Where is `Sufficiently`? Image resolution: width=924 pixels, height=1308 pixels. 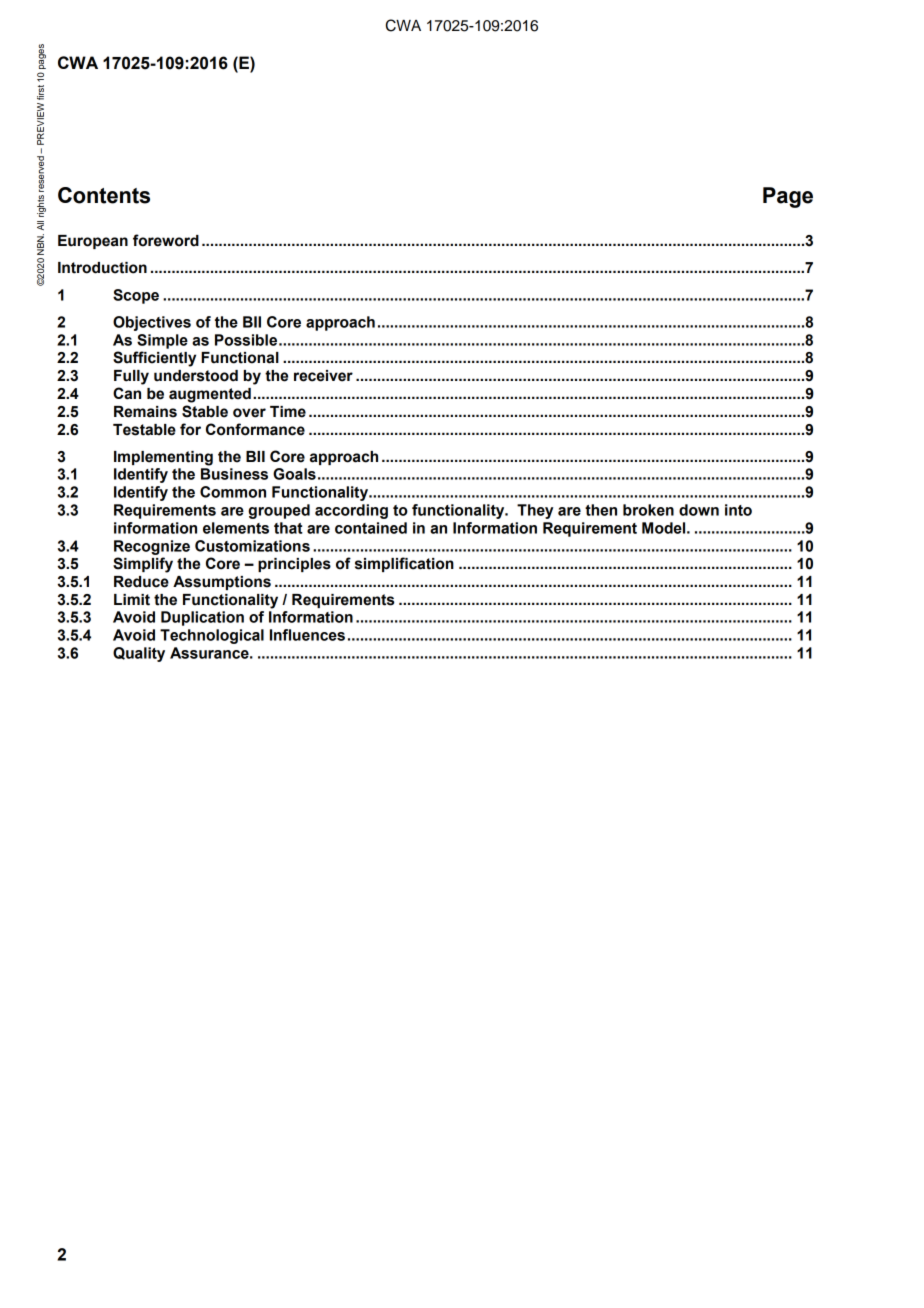
Sufficiently is located at coordinates (154, 359).
